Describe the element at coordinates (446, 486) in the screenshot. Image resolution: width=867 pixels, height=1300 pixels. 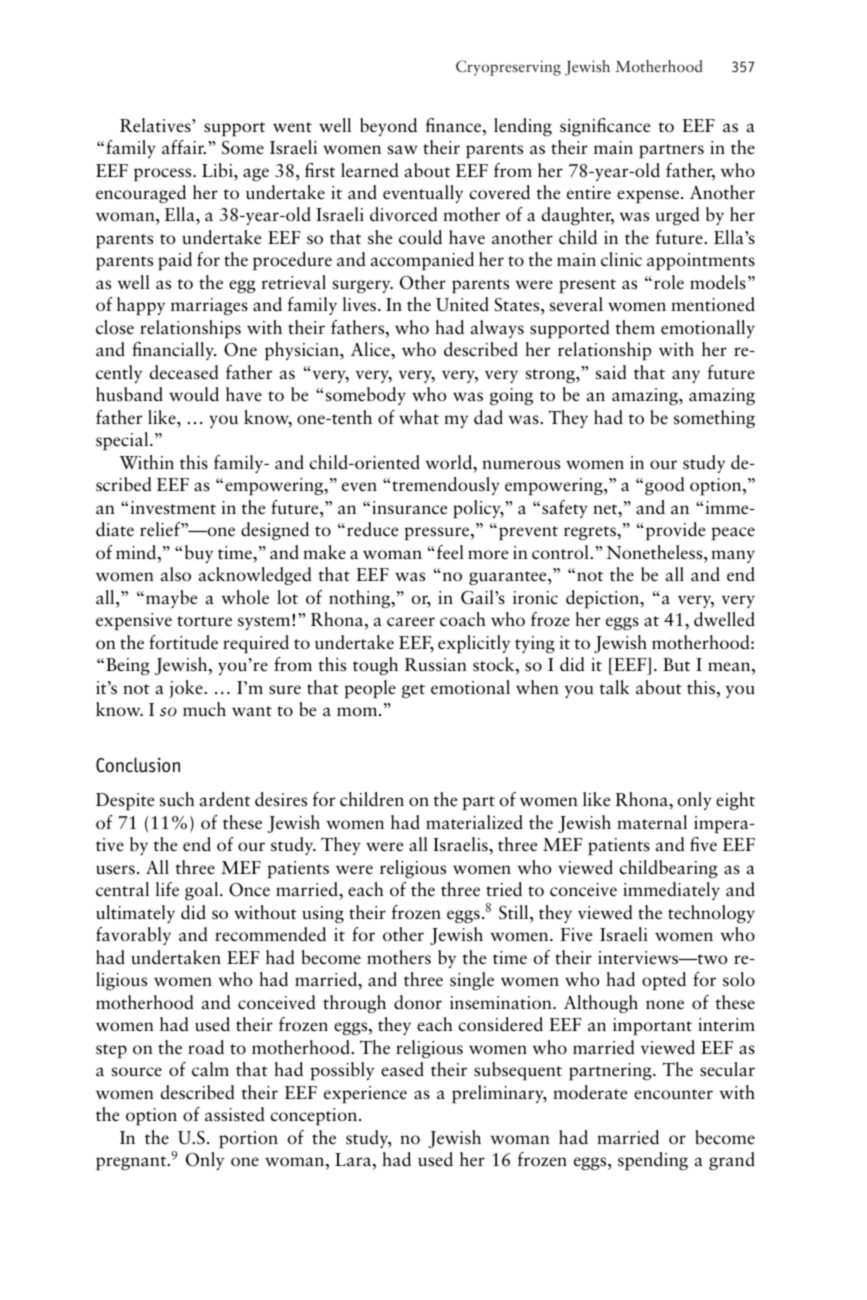
I see `tremendously` at that location.
